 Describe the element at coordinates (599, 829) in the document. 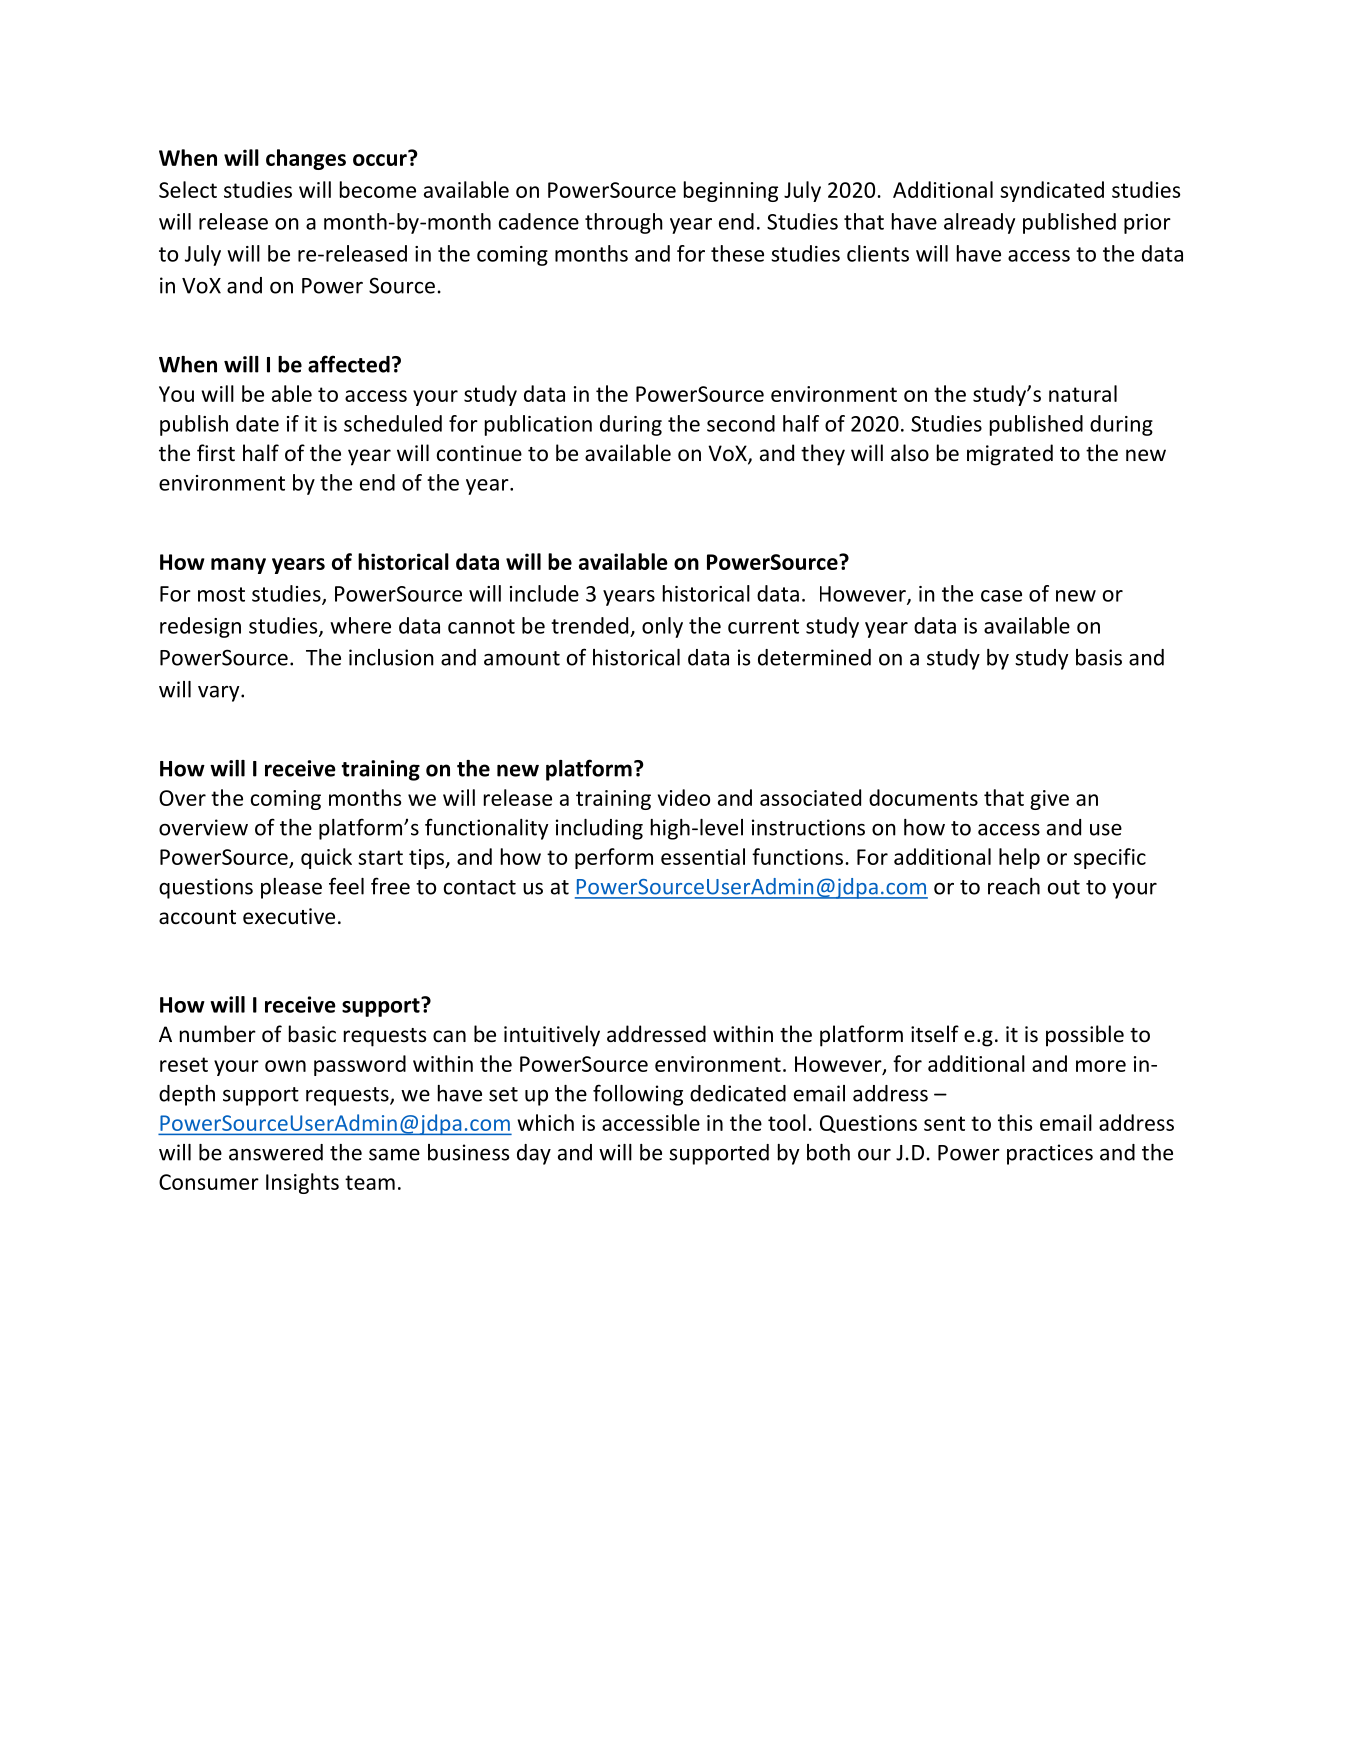

I see `including` at that location.
